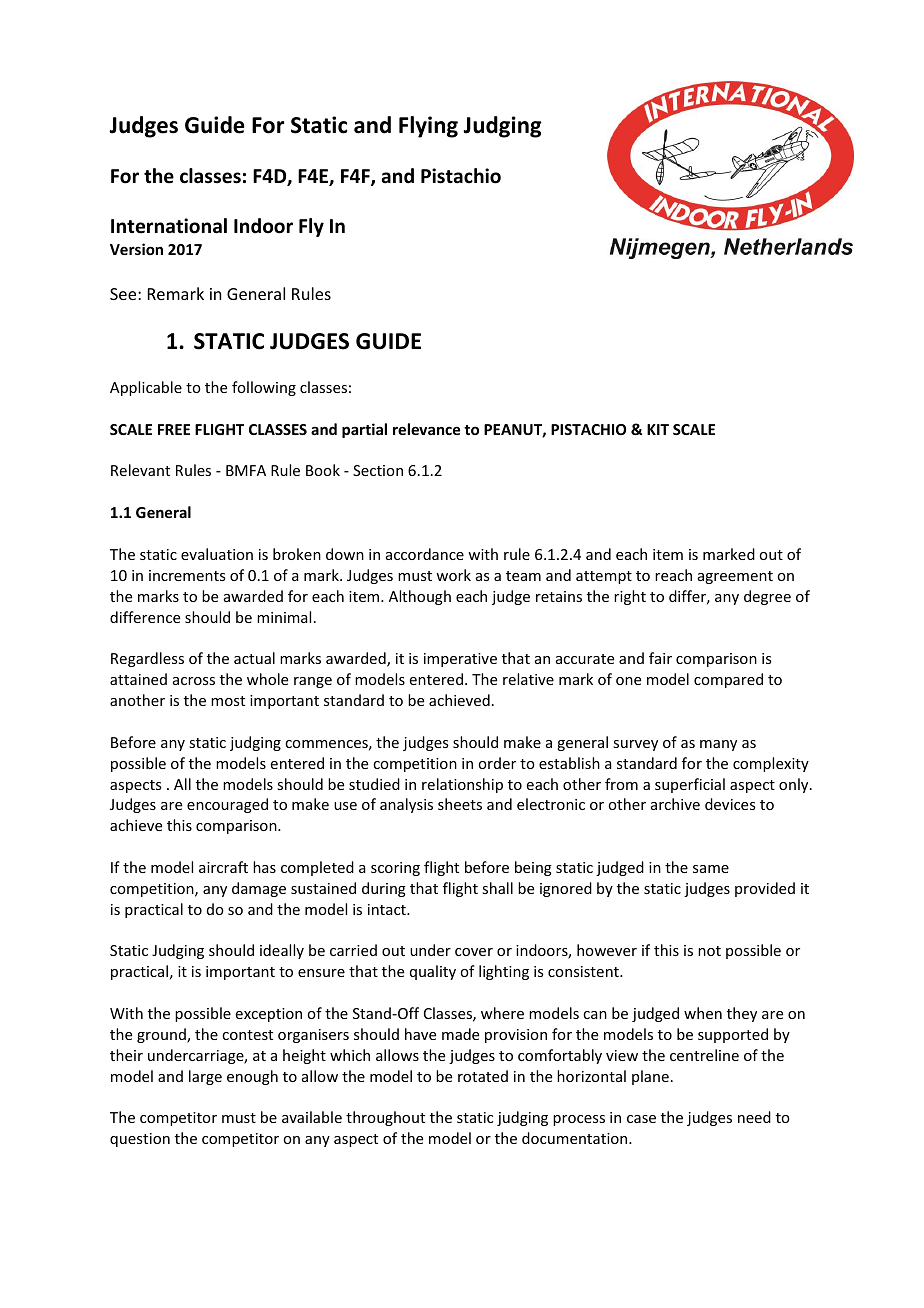 The image size is (924, 1308). What do you see at coordinates (658, 429) in the screenshot?
I see `KIT` at bounding box center [658, 429].
